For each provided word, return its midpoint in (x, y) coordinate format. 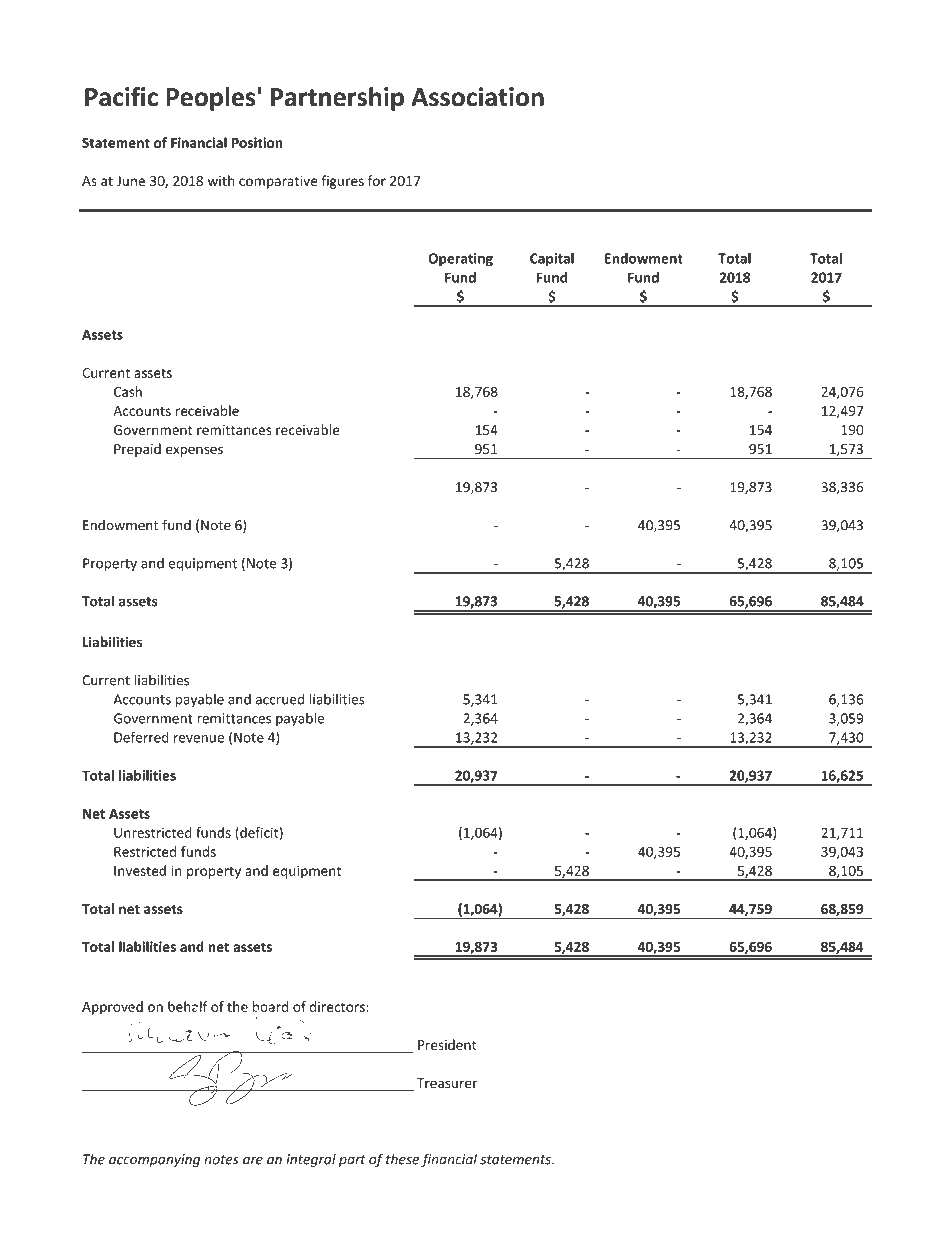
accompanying (154, 1160)
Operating (460, 259)
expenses (194, 451)
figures (342, 182)
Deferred (141, 737)
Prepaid (137, 450)
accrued (280, 699)
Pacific (121, 96)
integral (311, 1160)
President (447, 1044)
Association (477, 97)
